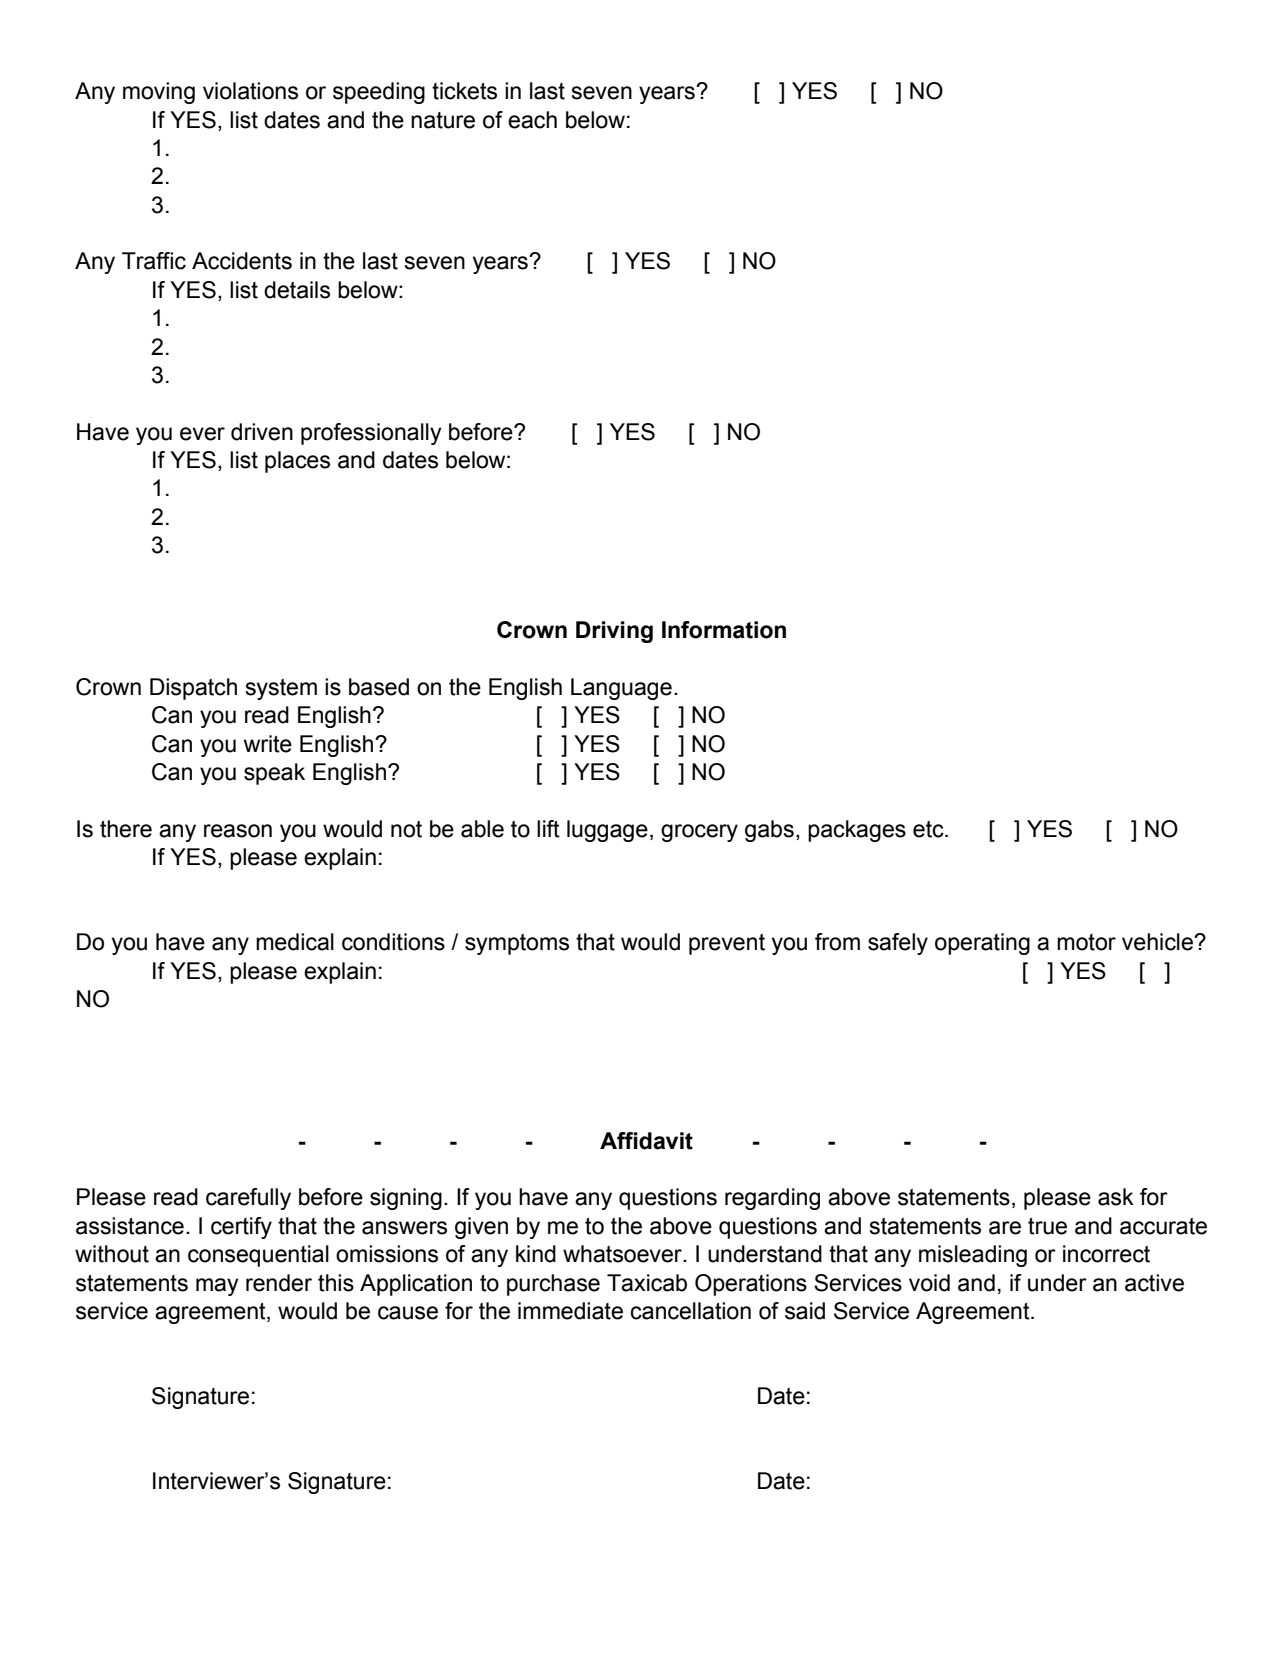 The height and width of the document is (1664, 1286). I want to click on professionally, so click(371, 434).
